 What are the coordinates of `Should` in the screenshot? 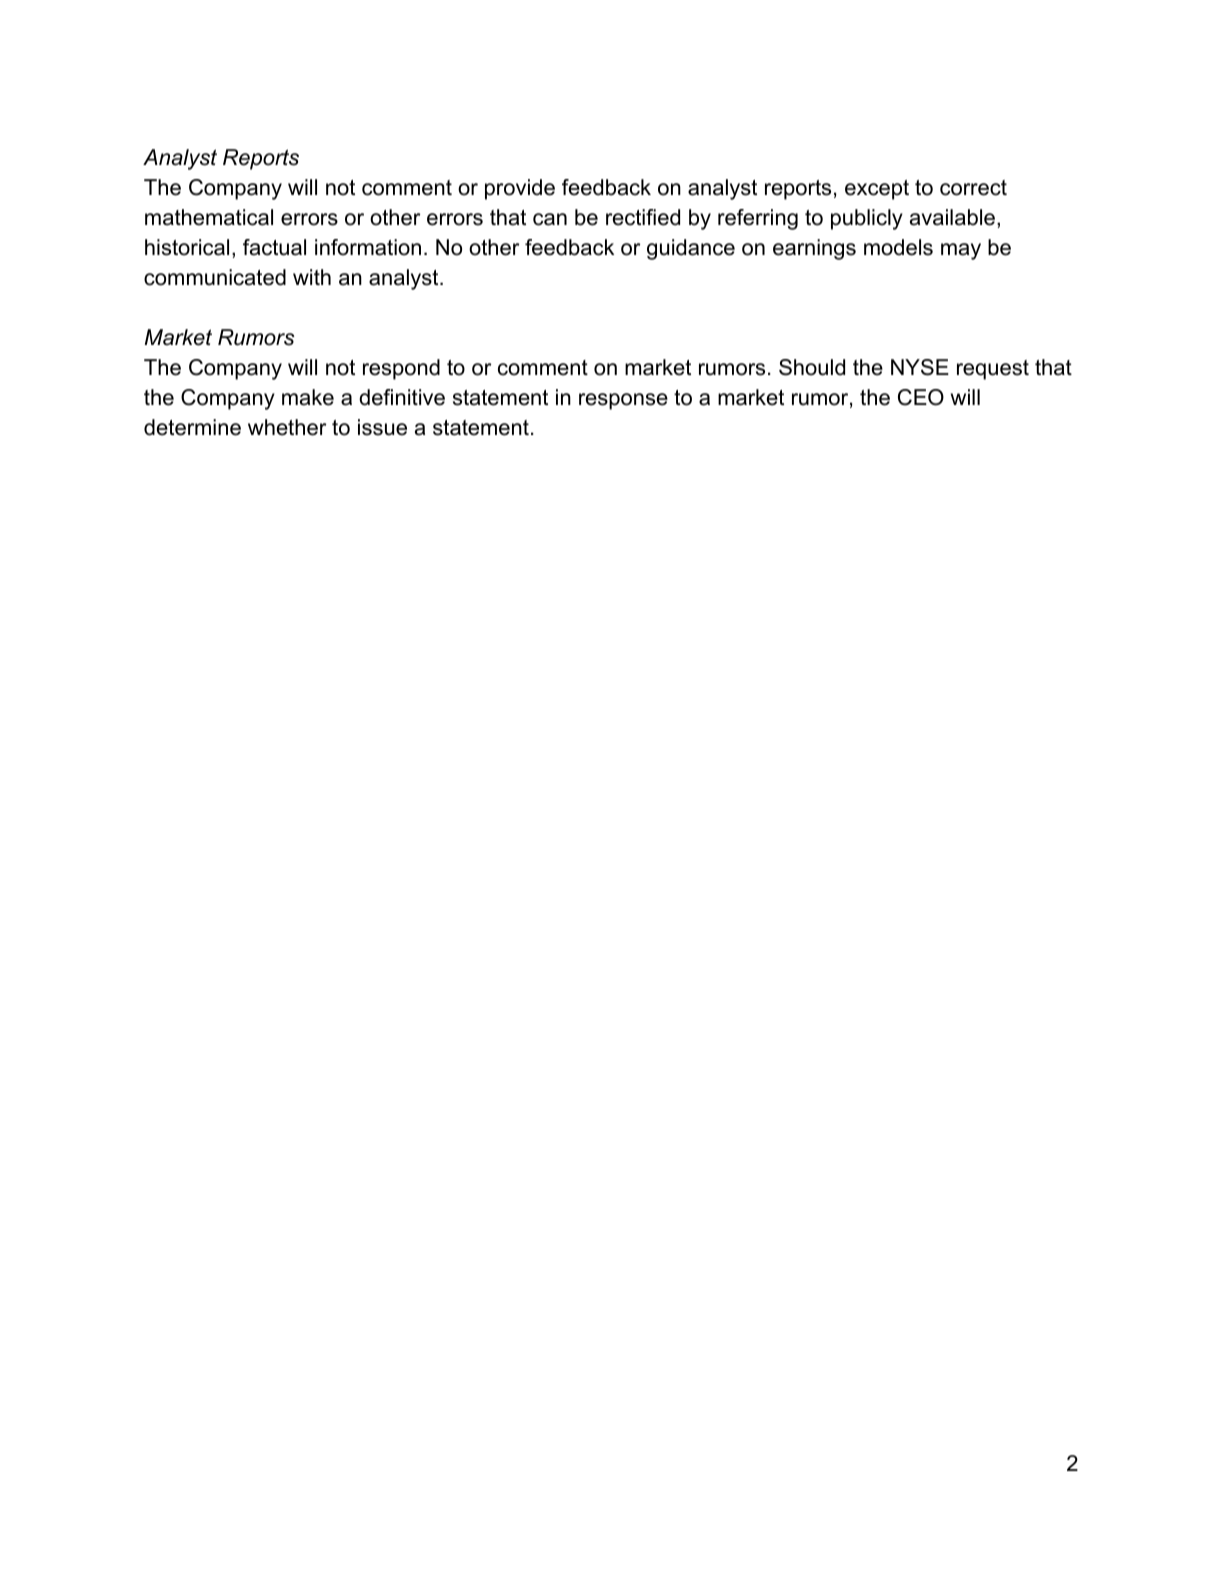 It's located at (812, 367).
